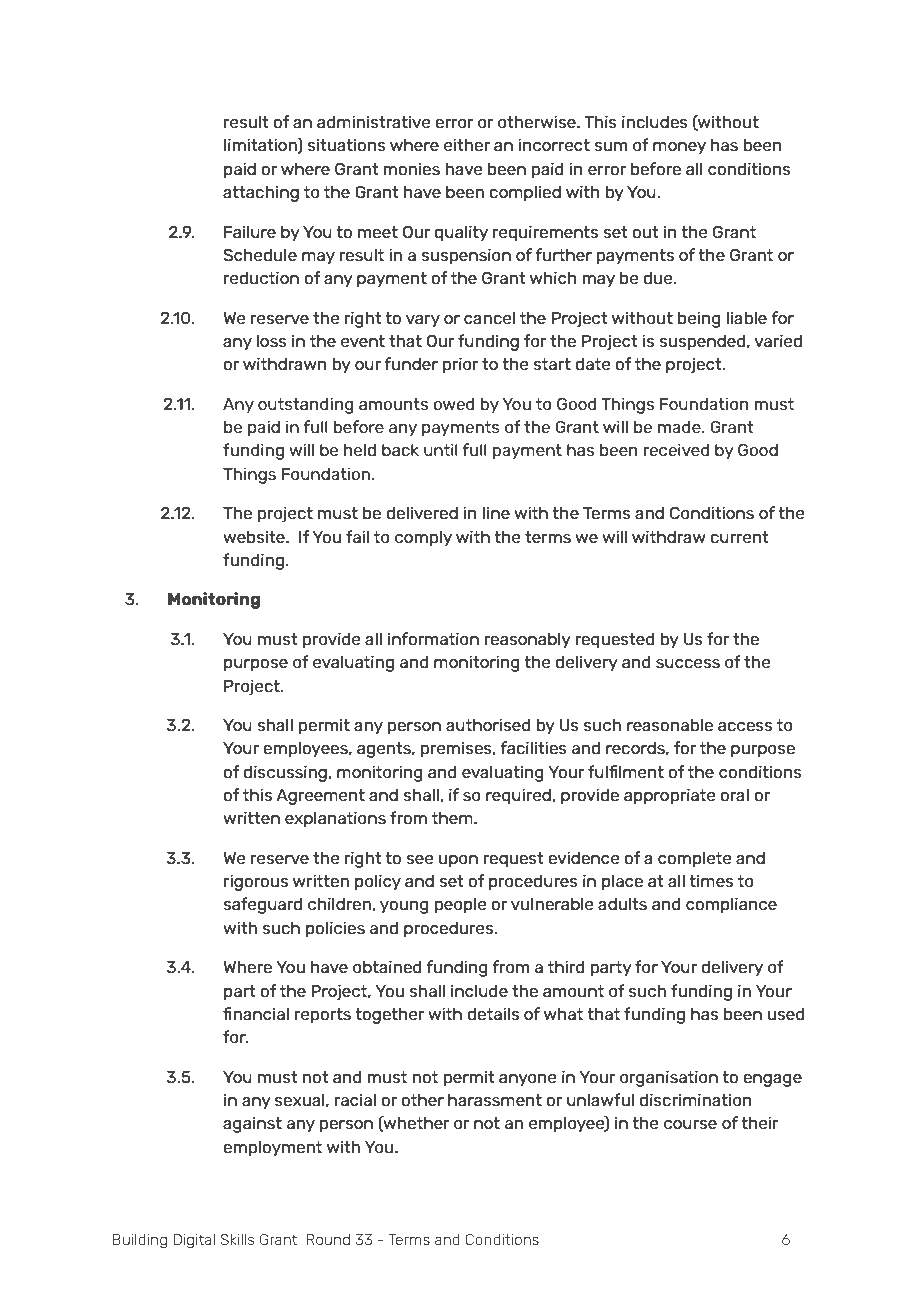  What do you see at coordinates (255, 536) in the screenshot?
I see `website` at bounding box center [255, 536].
